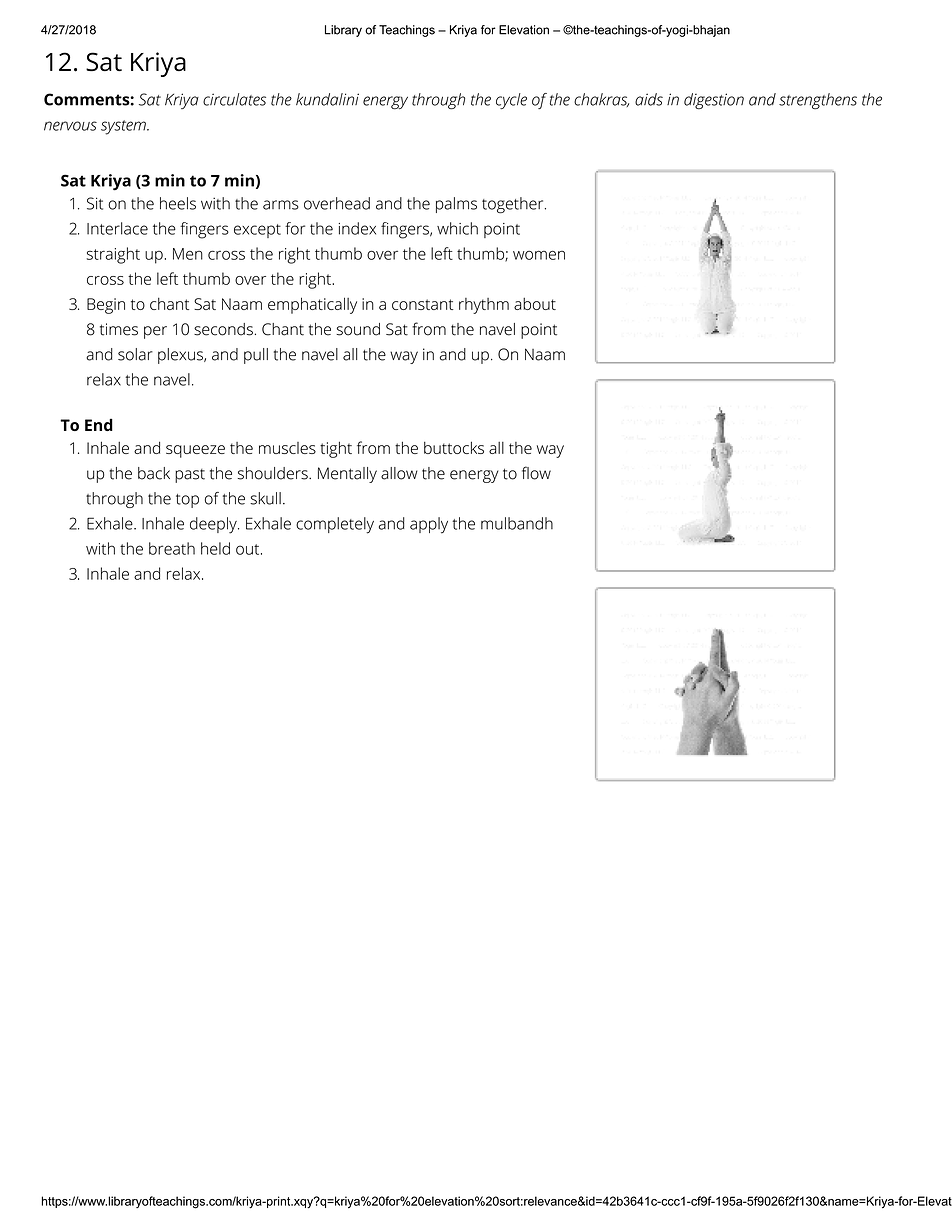  I want to click on women, so click(539, 255).
